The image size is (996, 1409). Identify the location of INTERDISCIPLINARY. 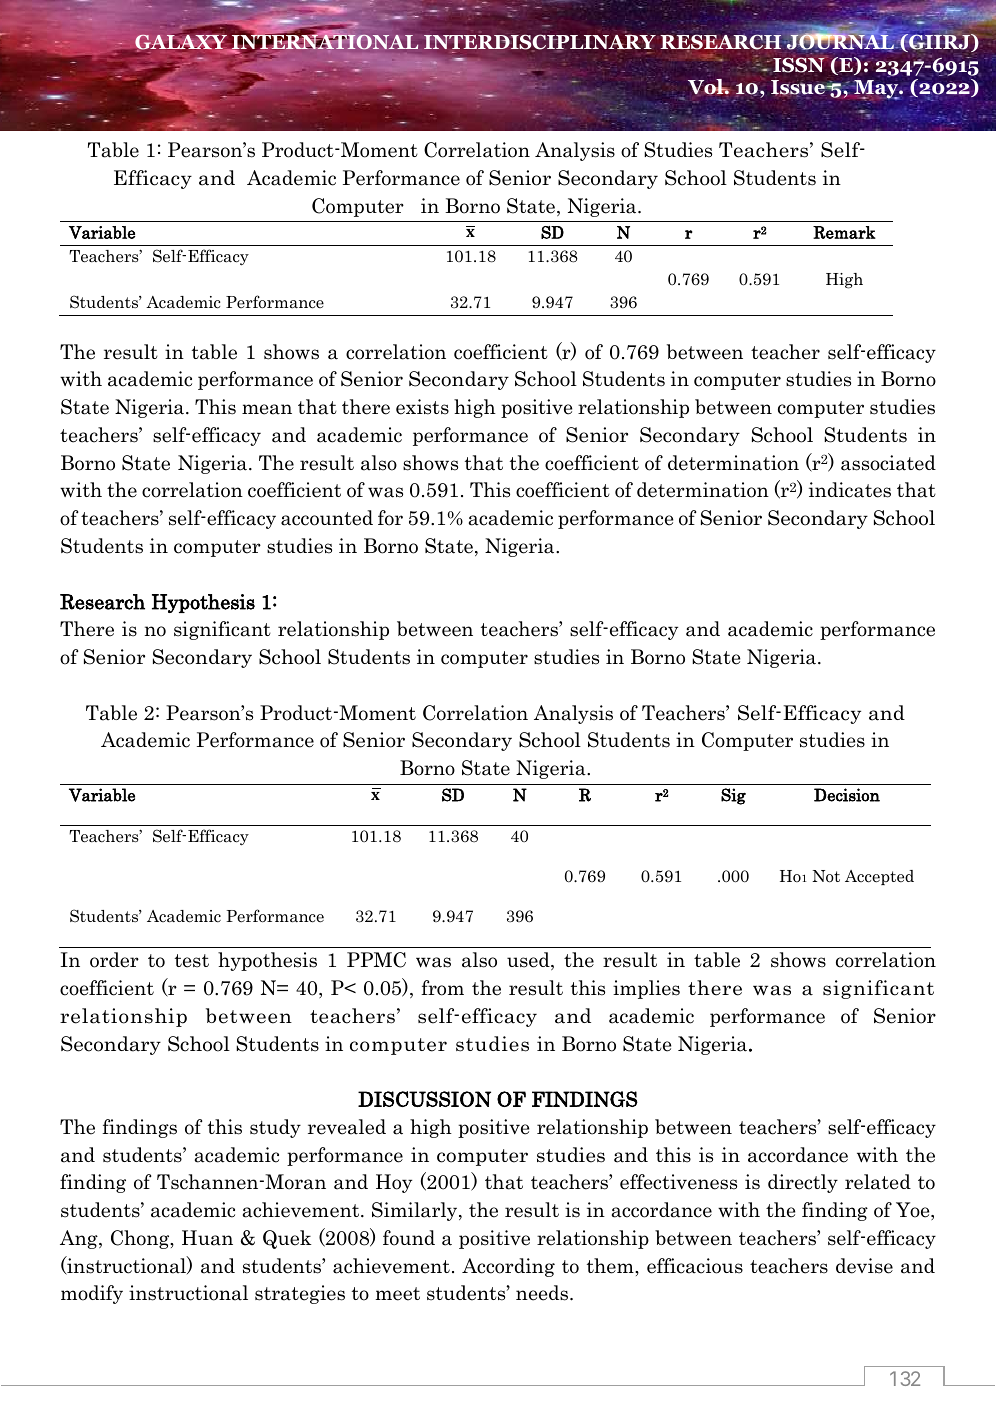
(539, 42).
